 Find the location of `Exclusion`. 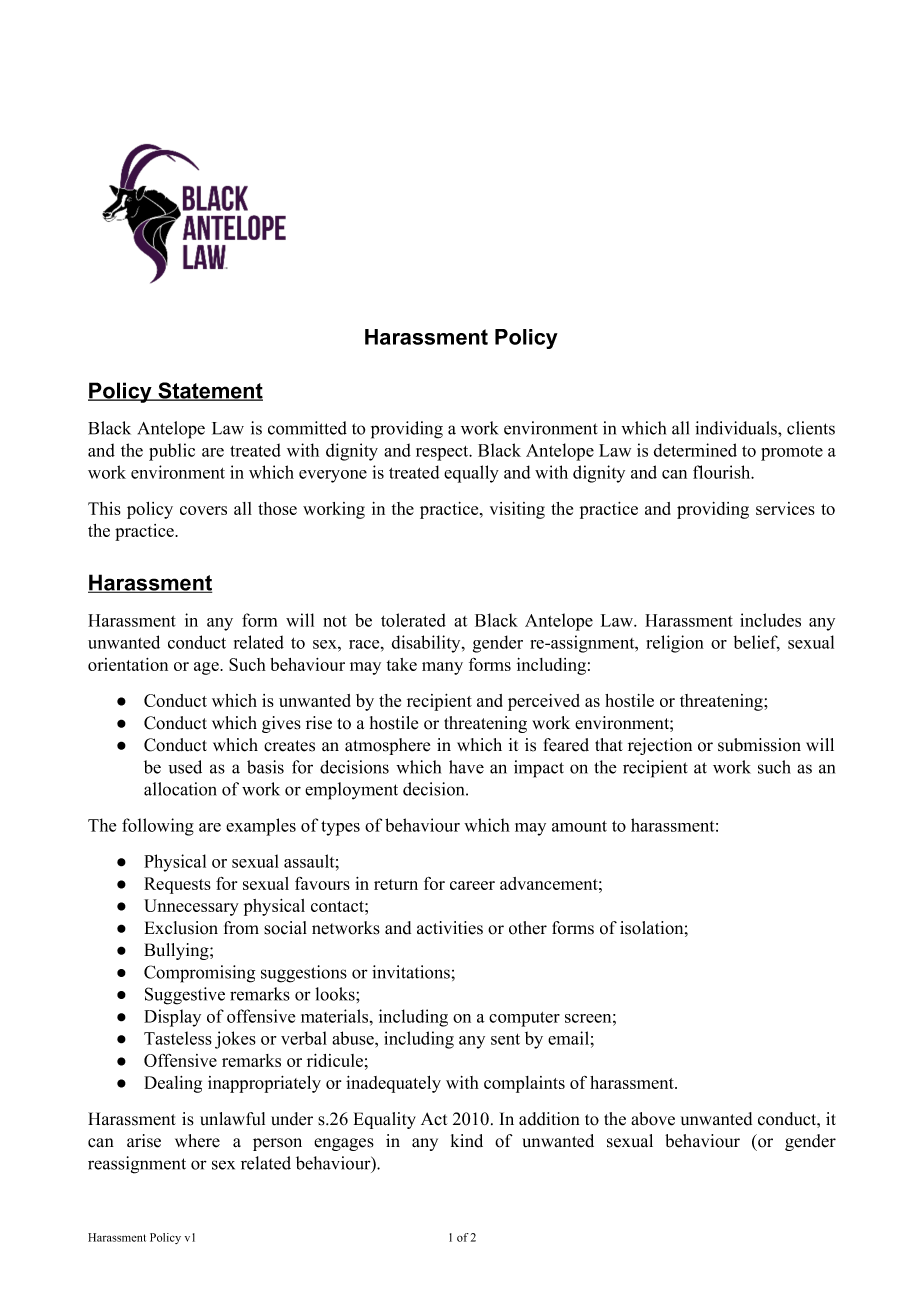

Exclusion is located at coordinates (181, 928).
